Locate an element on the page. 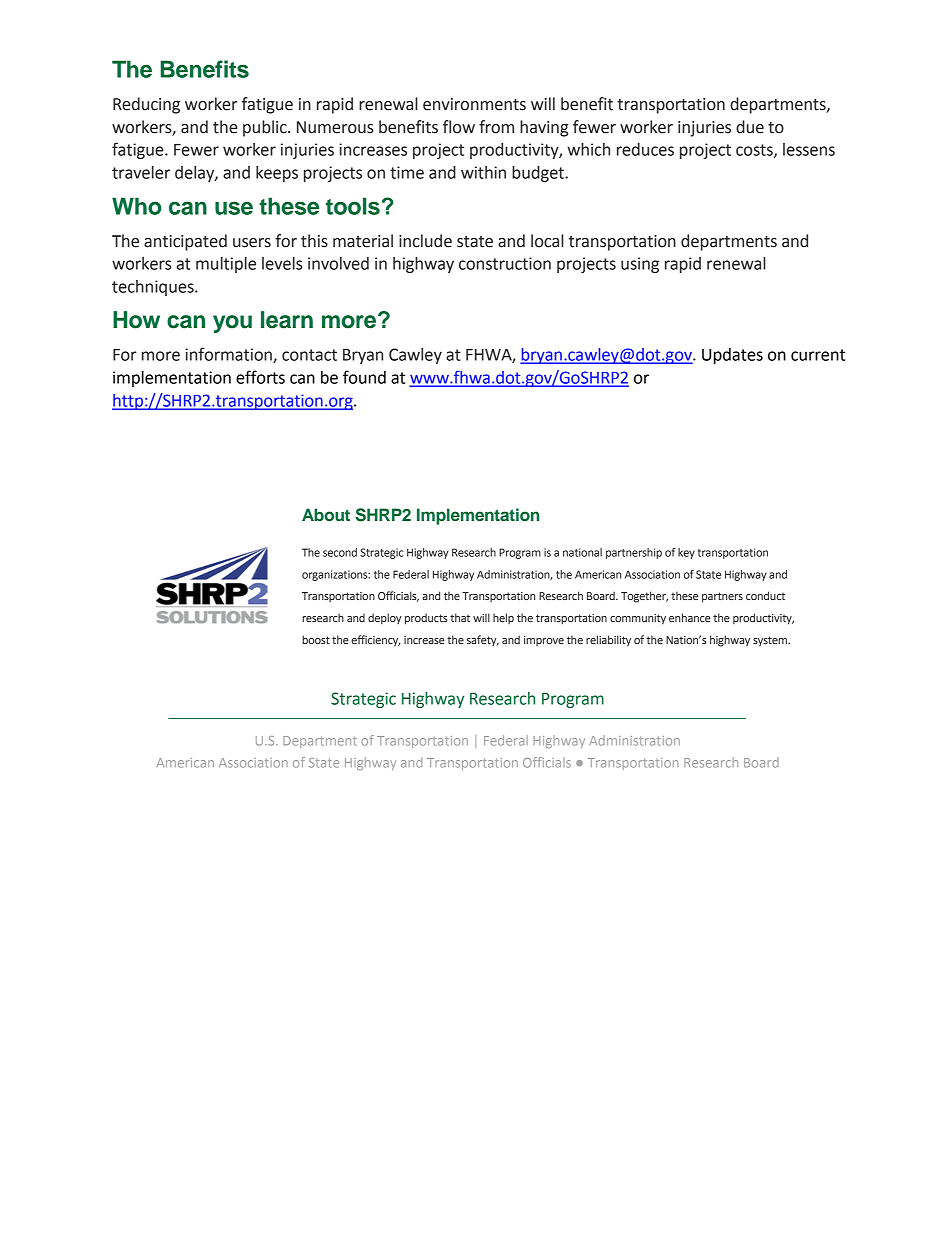 Image resolution: width=952 pixels, height=1233 pixels. that is located at coordinates (460, 617).
